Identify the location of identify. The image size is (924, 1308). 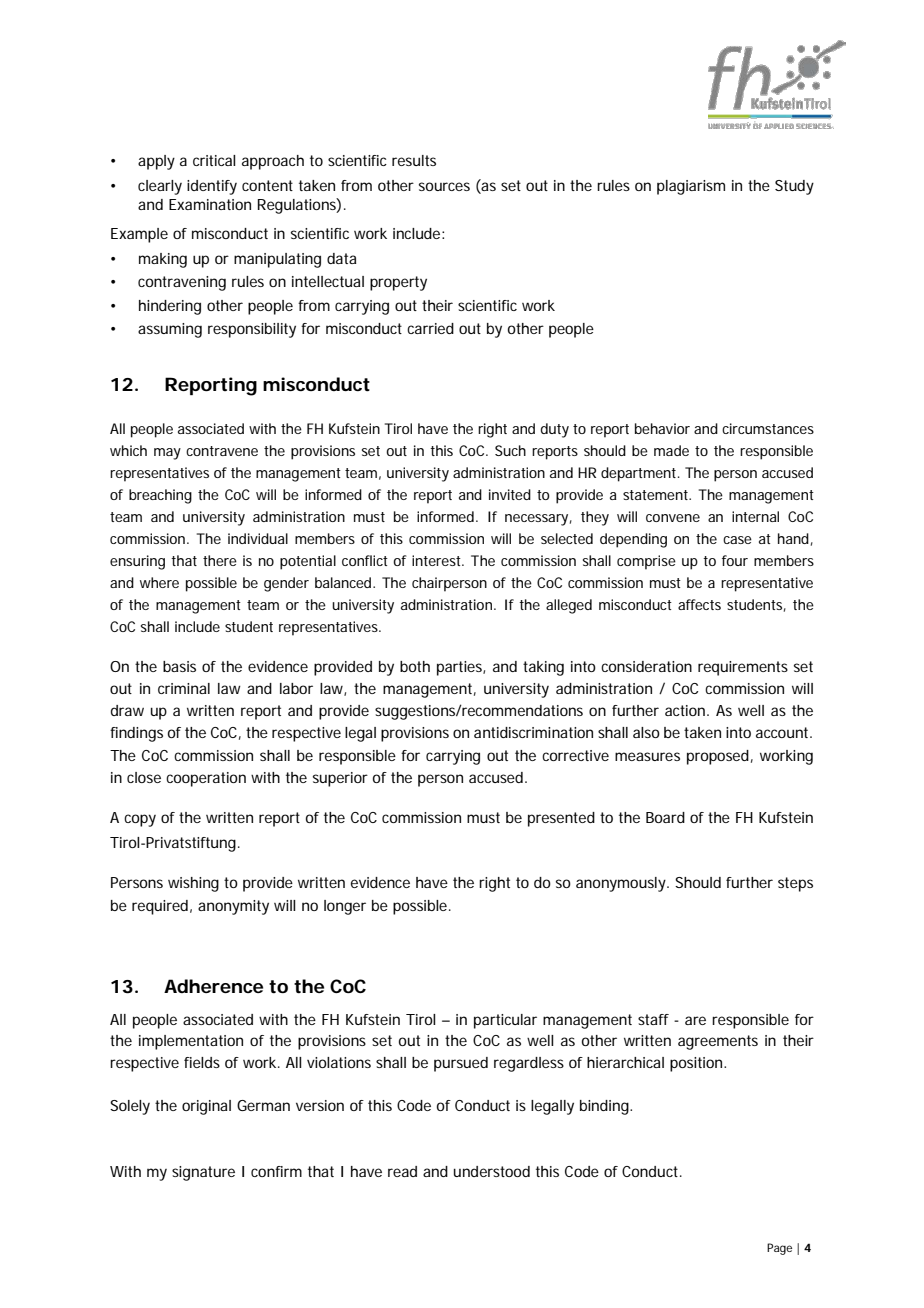
(212, 187).
